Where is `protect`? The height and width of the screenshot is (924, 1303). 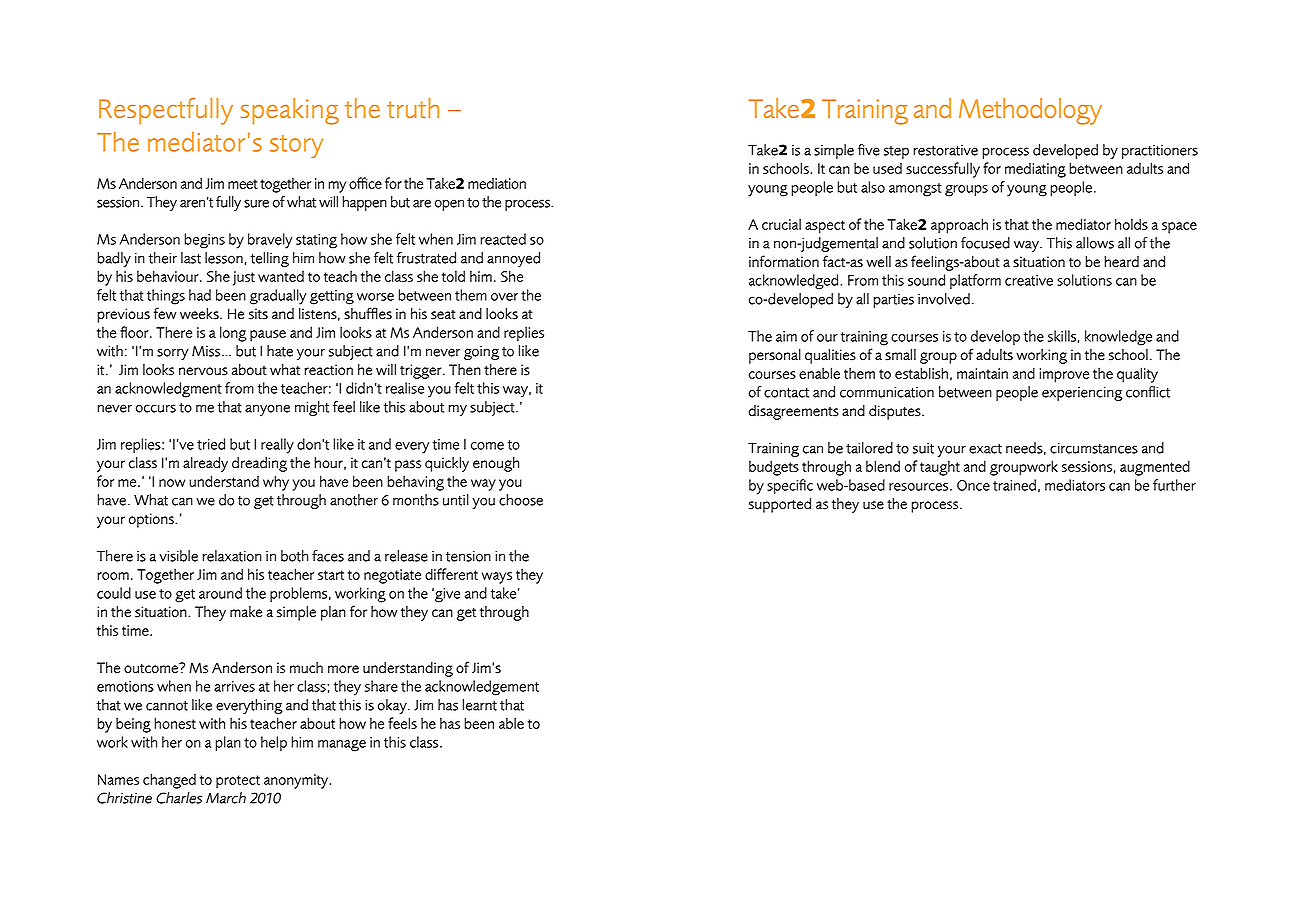 protect is located at coordinates (238, 782).
